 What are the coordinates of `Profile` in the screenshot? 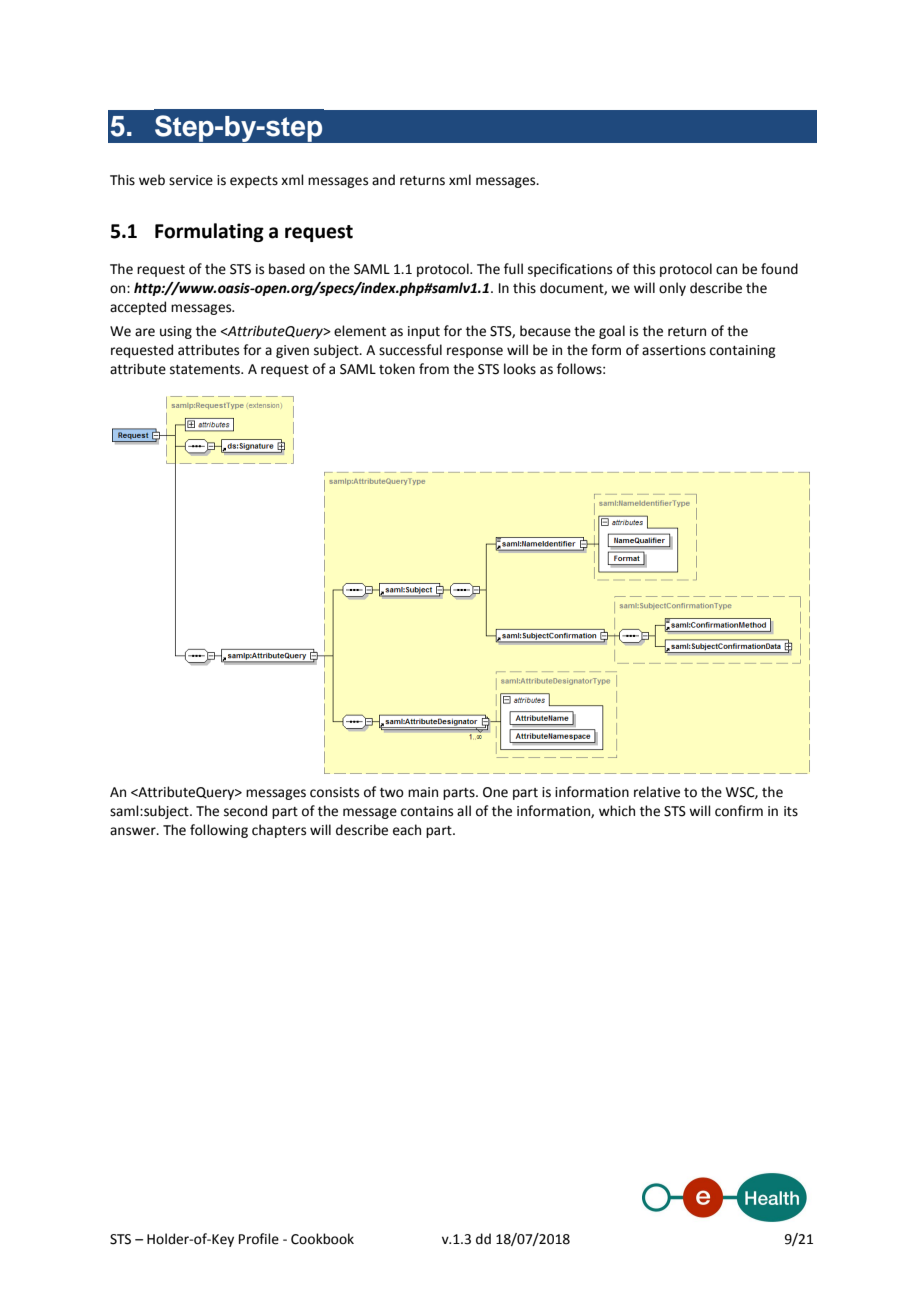 It's located at (259, 1239).
